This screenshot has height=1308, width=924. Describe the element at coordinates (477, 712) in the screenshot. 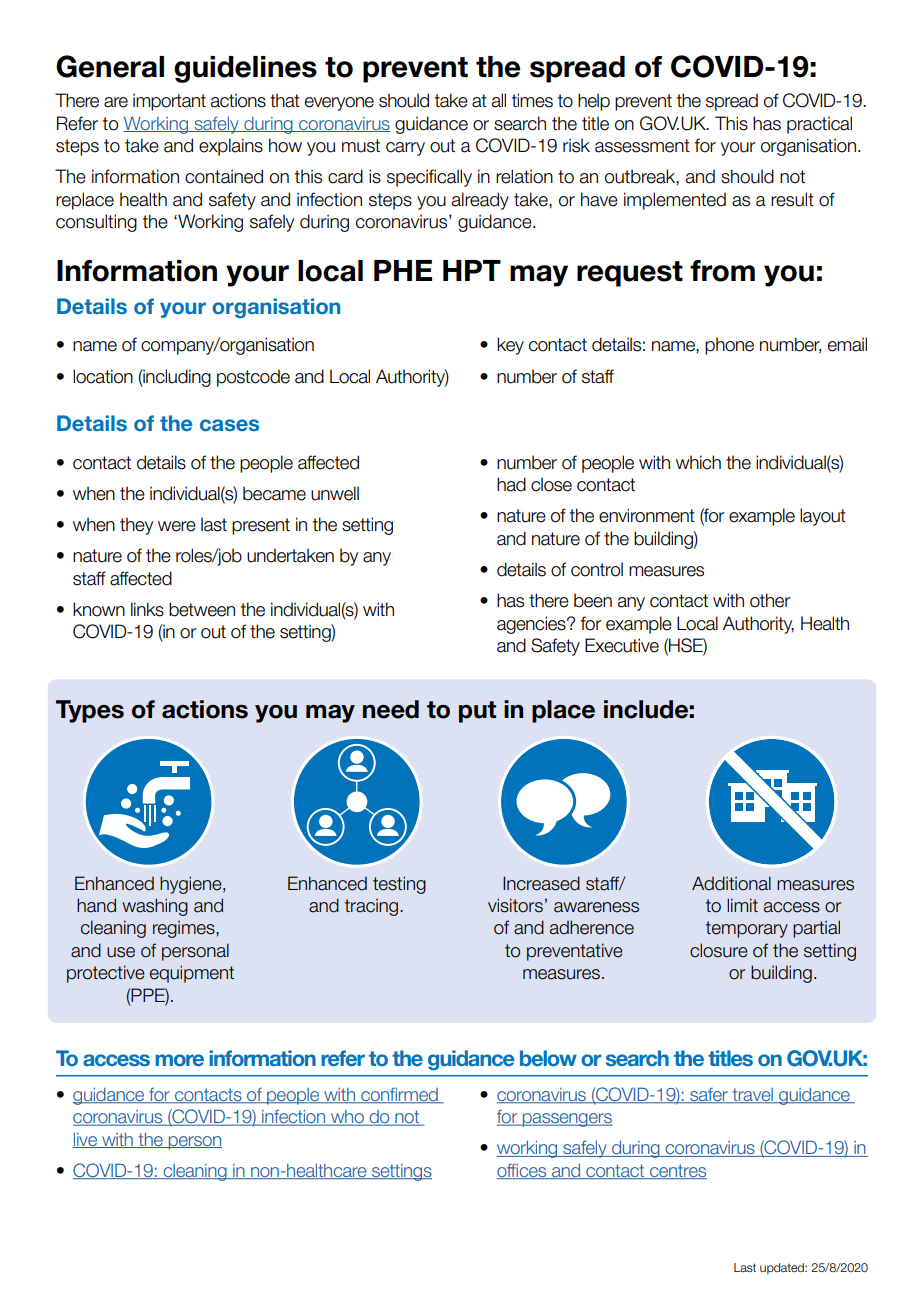

I see `put` at that location.
